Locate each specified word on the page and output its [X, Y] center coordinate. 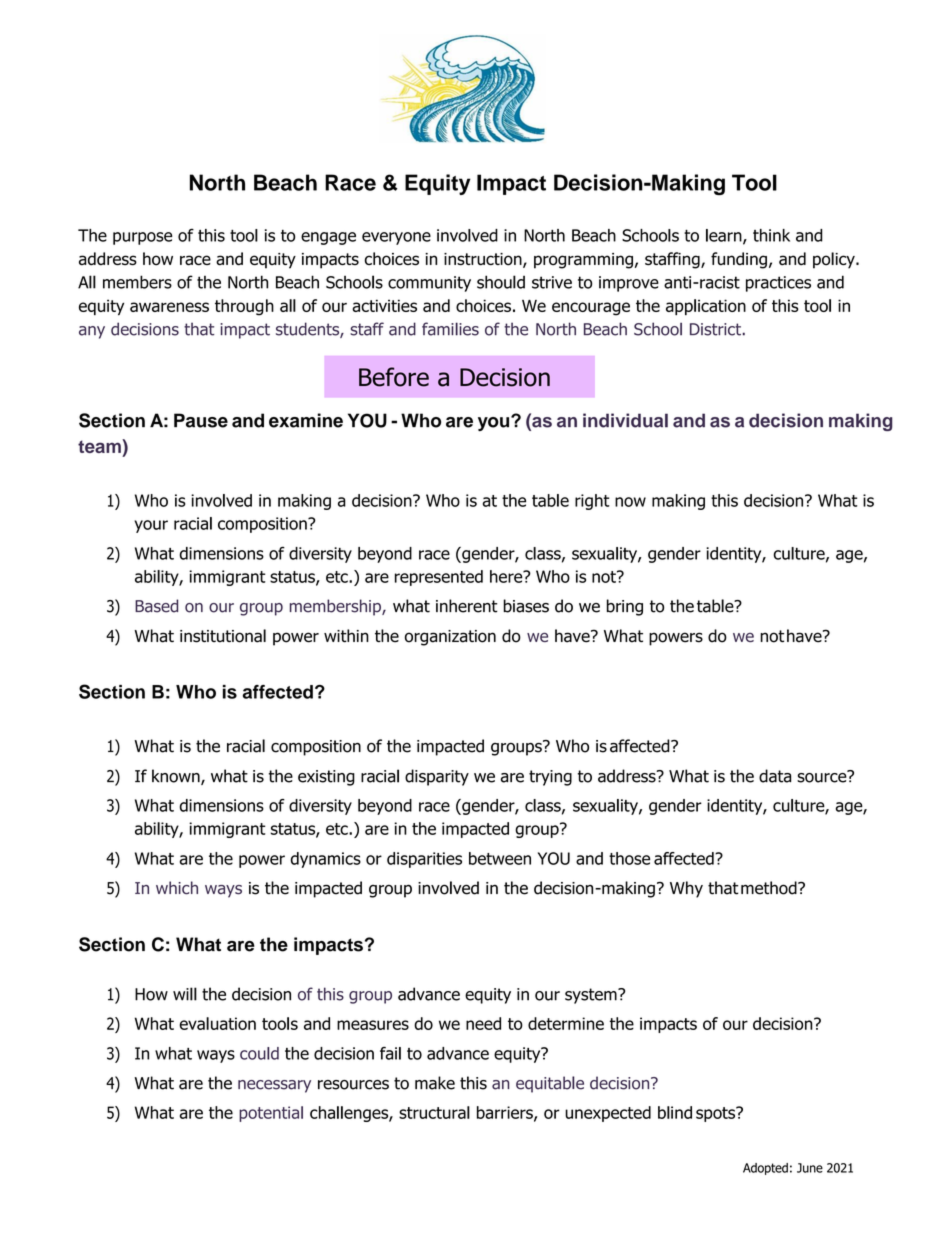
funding [739, 260]
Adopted [765, 1169]
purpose [142, 238]
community [429, 284]
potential [271, 1114]
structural [434, 1112]
